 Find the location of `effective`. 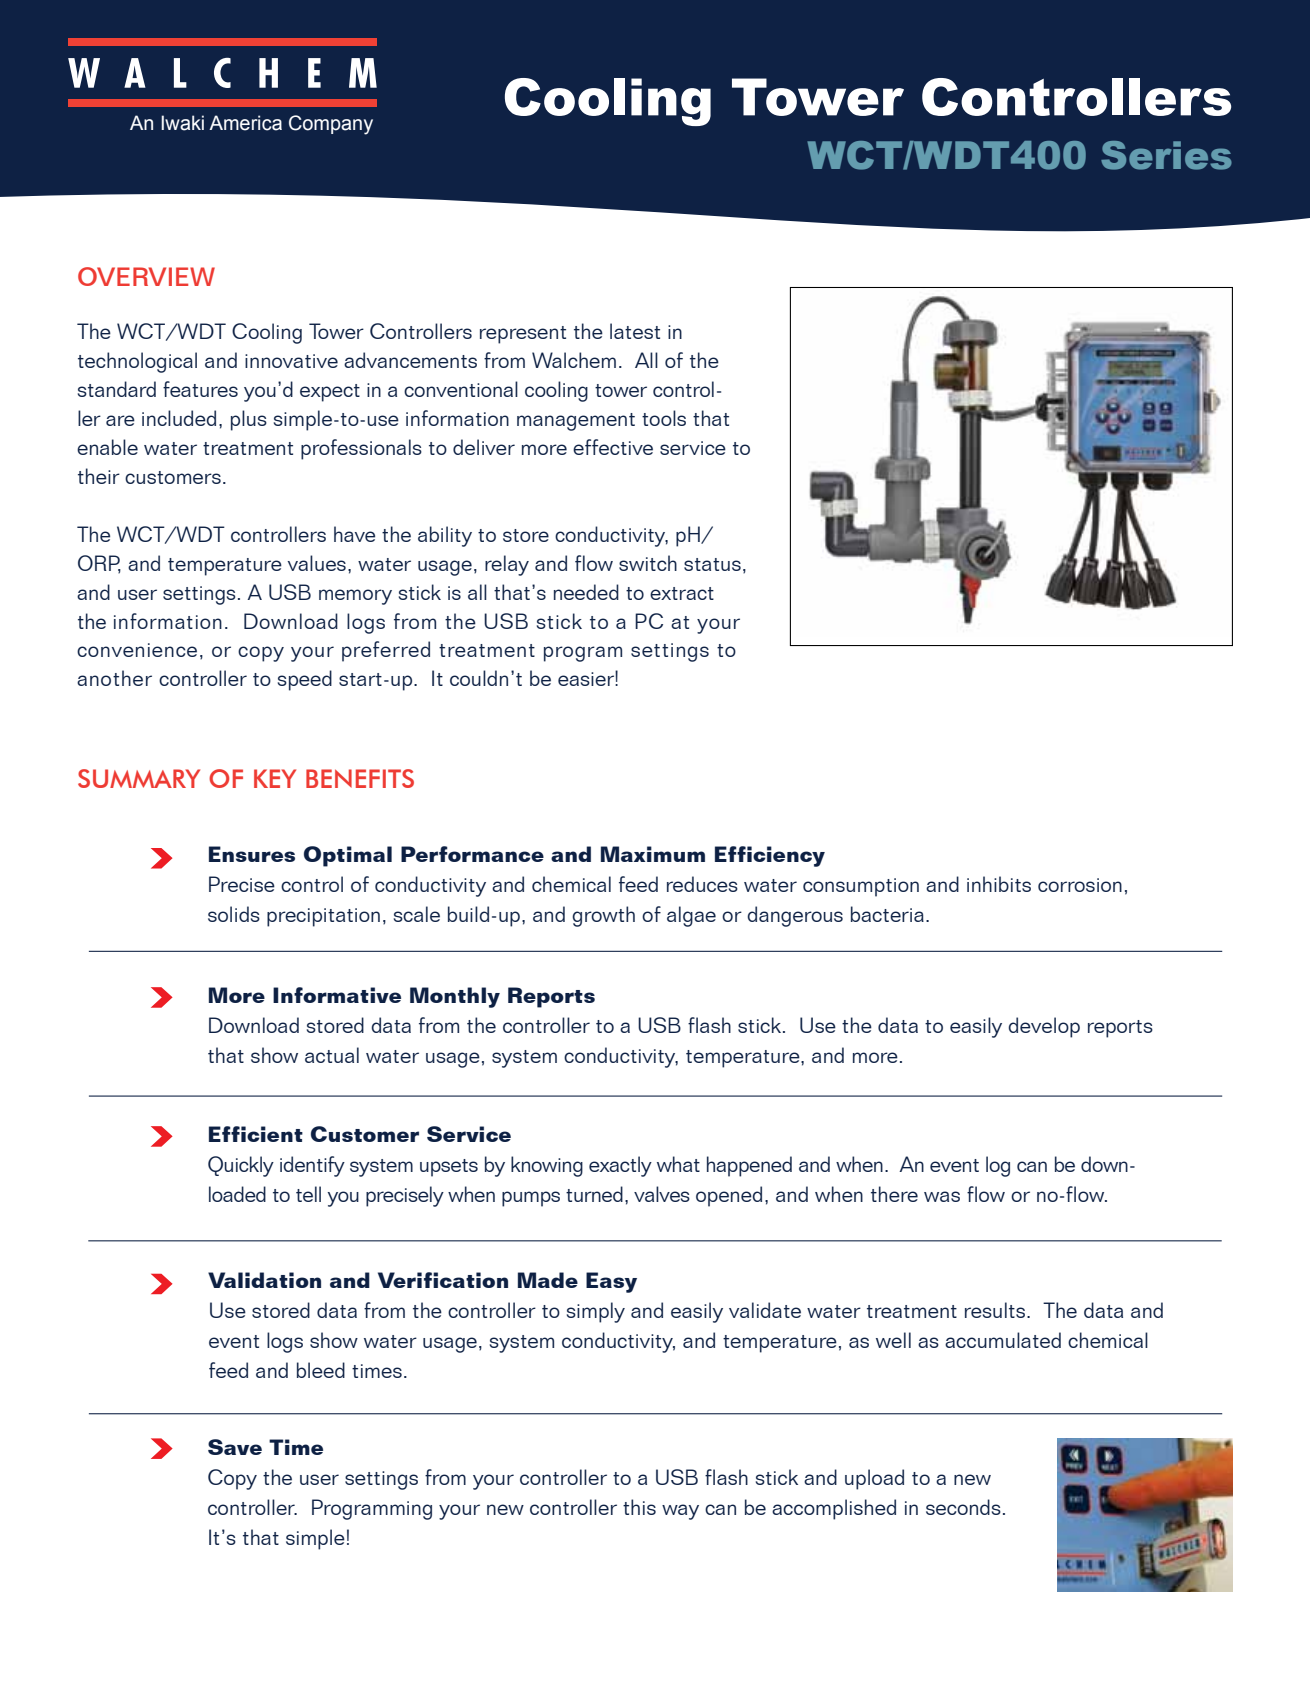

effective is located at coordinates (613, 447).
